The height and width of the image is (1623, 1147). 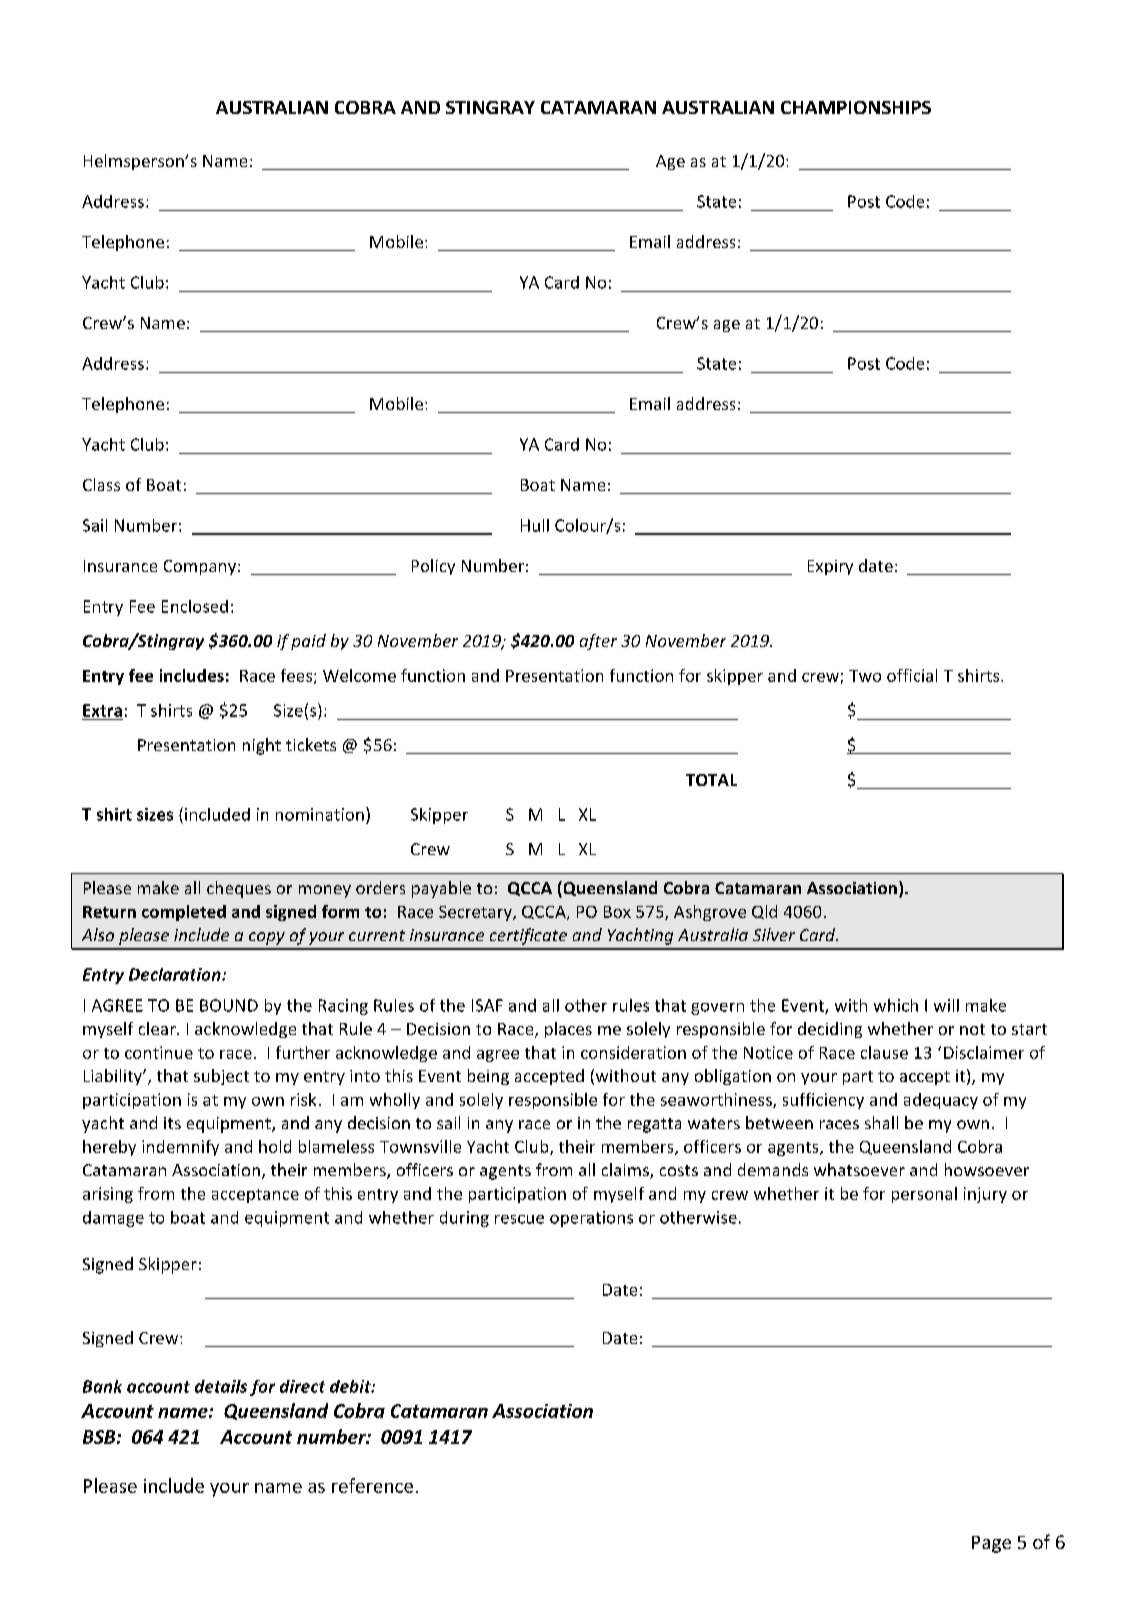 I want to click on subject, so click(x=221, y=1077).
